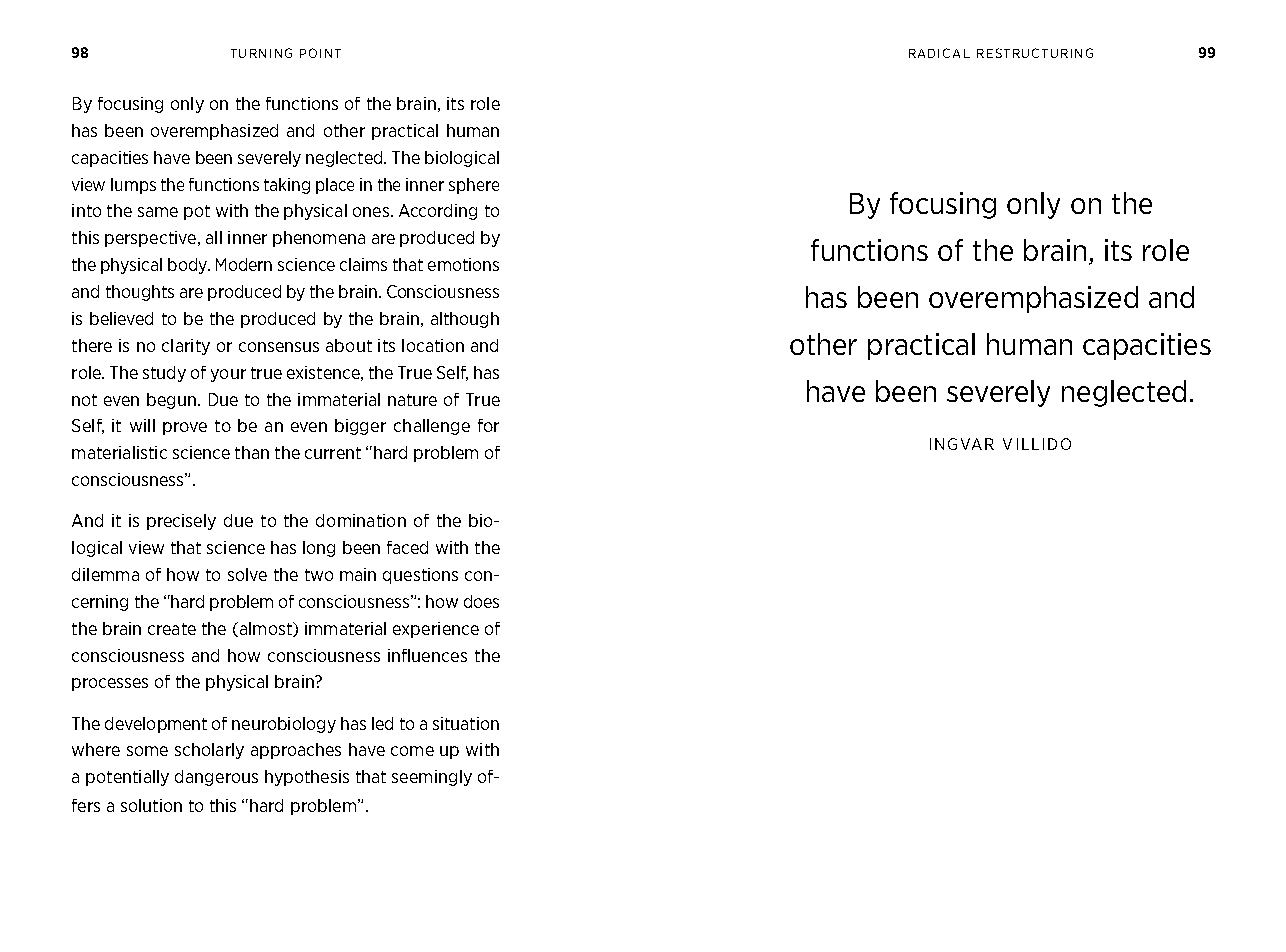 This image has height=952, width=1286. What do you see at coordinates (133, 186) in the image?
I see `lumps` at bounding box center [133, 186].
